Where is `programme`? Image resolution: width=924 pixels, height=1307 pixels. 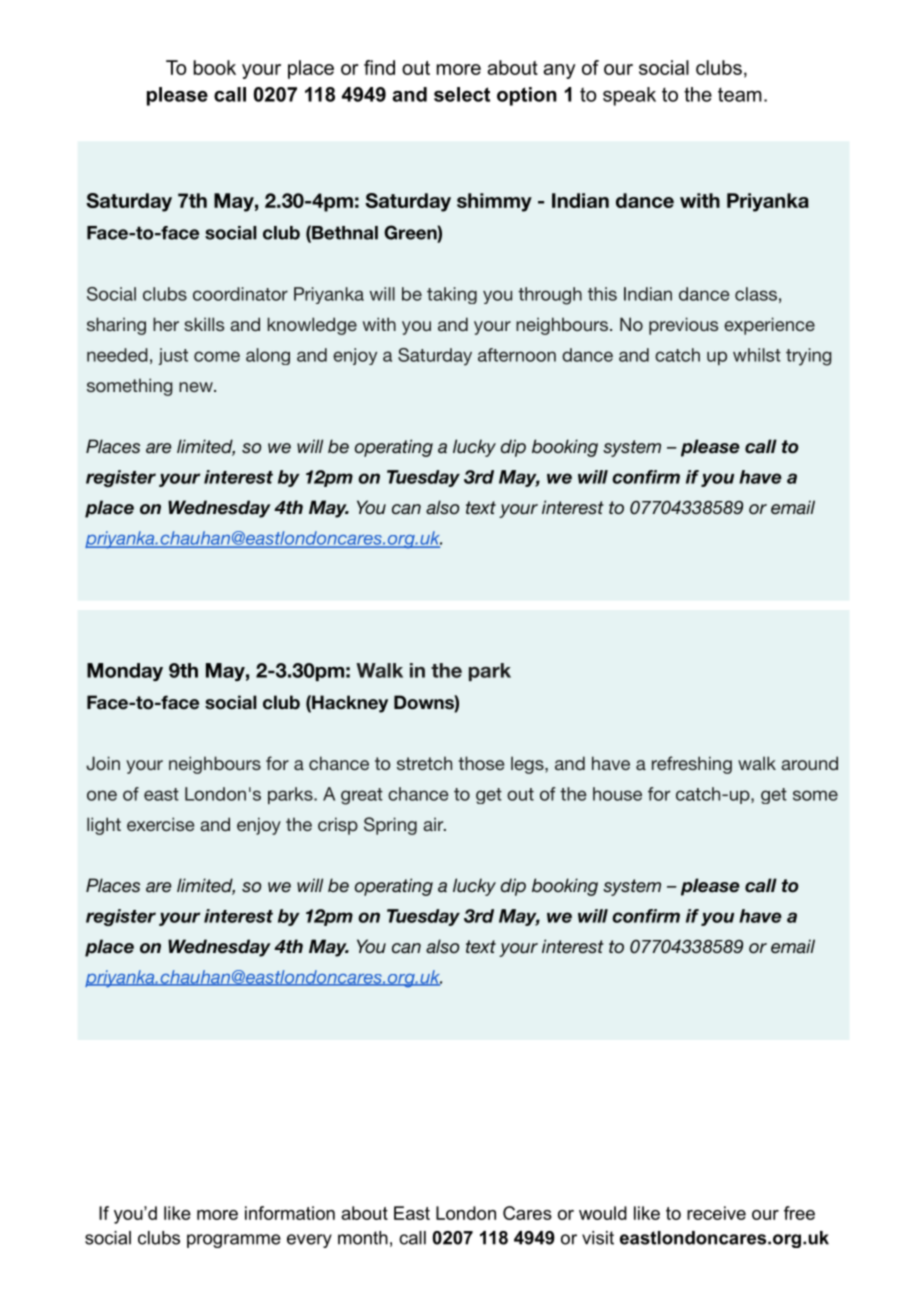 programme is located at coordinates (234, 1241).
